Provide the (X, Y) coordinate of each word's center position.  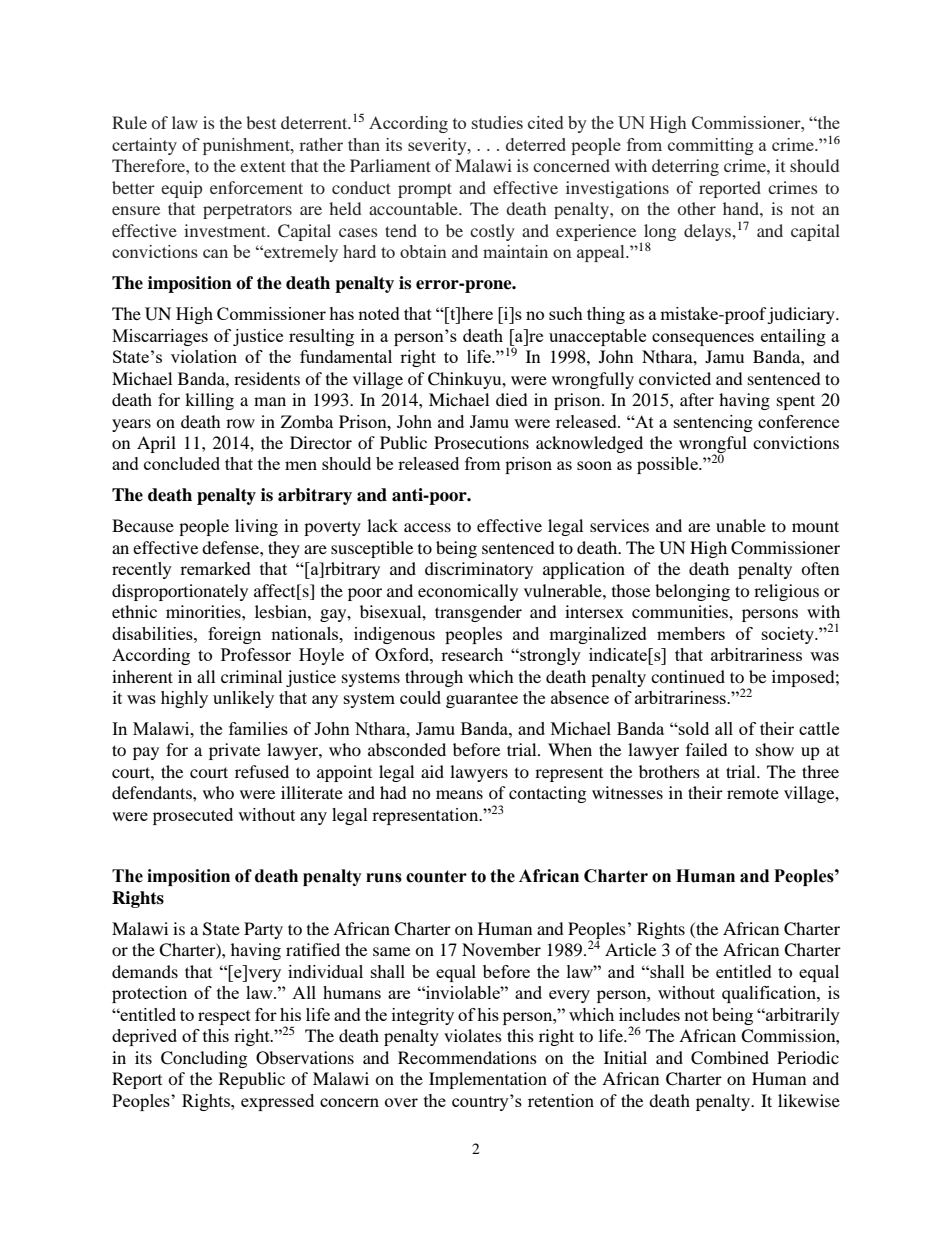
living (256, 527)
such (566, 313)
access (427, 527)
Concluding (204, 1059)
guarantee (482, 700)
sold (693, 728)
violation (204, 356)
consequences (703, 339)
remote (753, 794)
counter (436, 876)
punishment (247, 146)
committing (711, 146)
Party (263, 930)
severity (438, 146)
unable (741, 525)
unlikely (243, 699)
